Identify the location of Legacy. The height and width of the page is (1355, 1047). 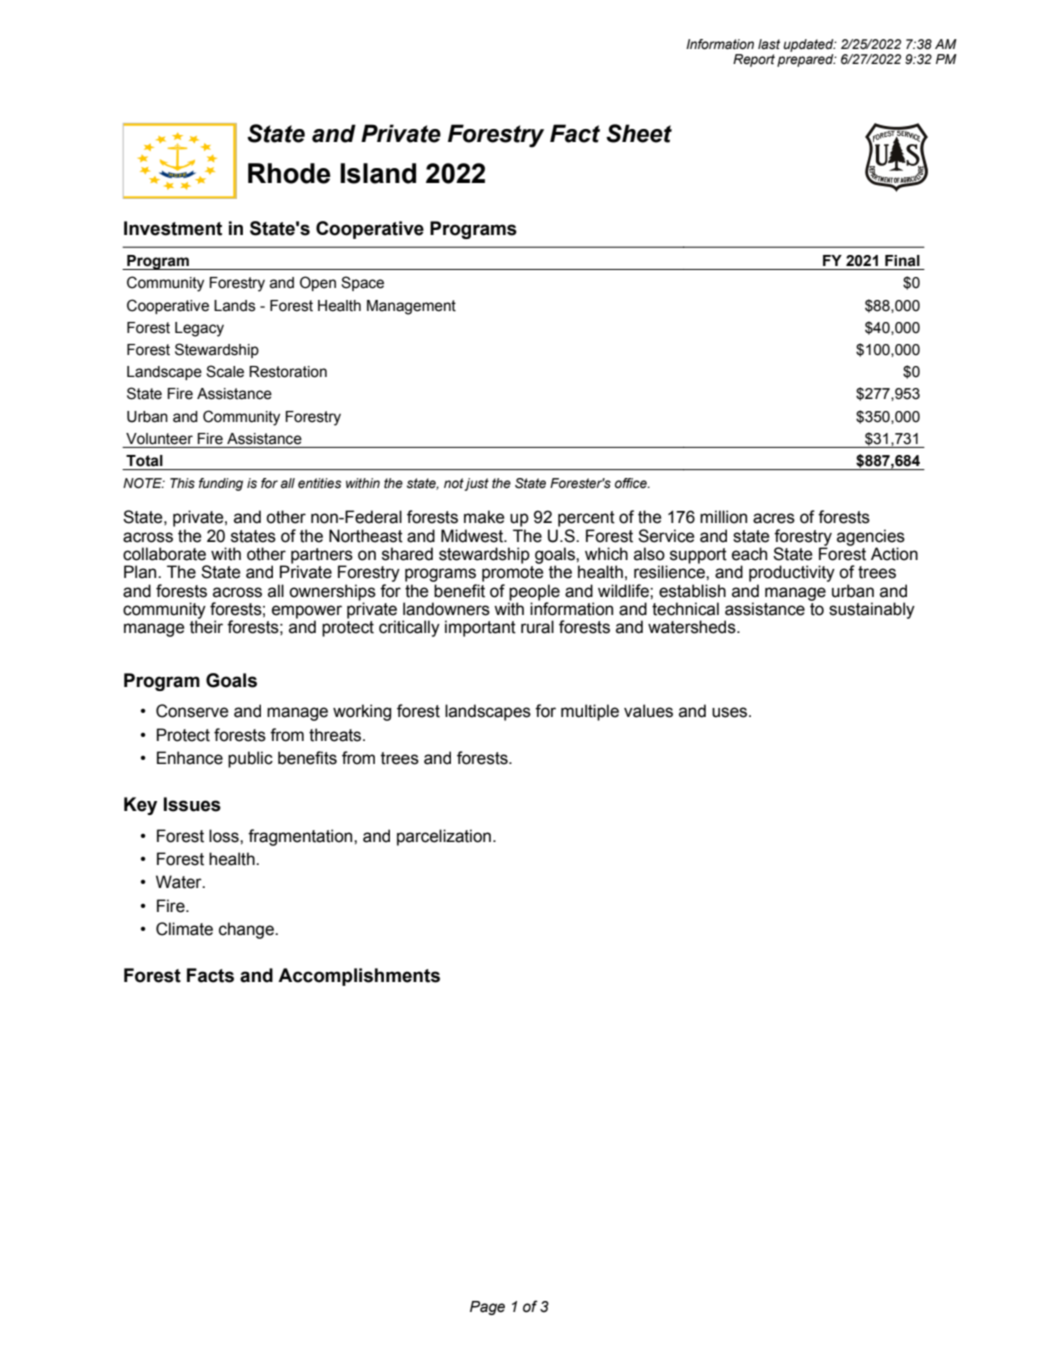
(199, 329).
